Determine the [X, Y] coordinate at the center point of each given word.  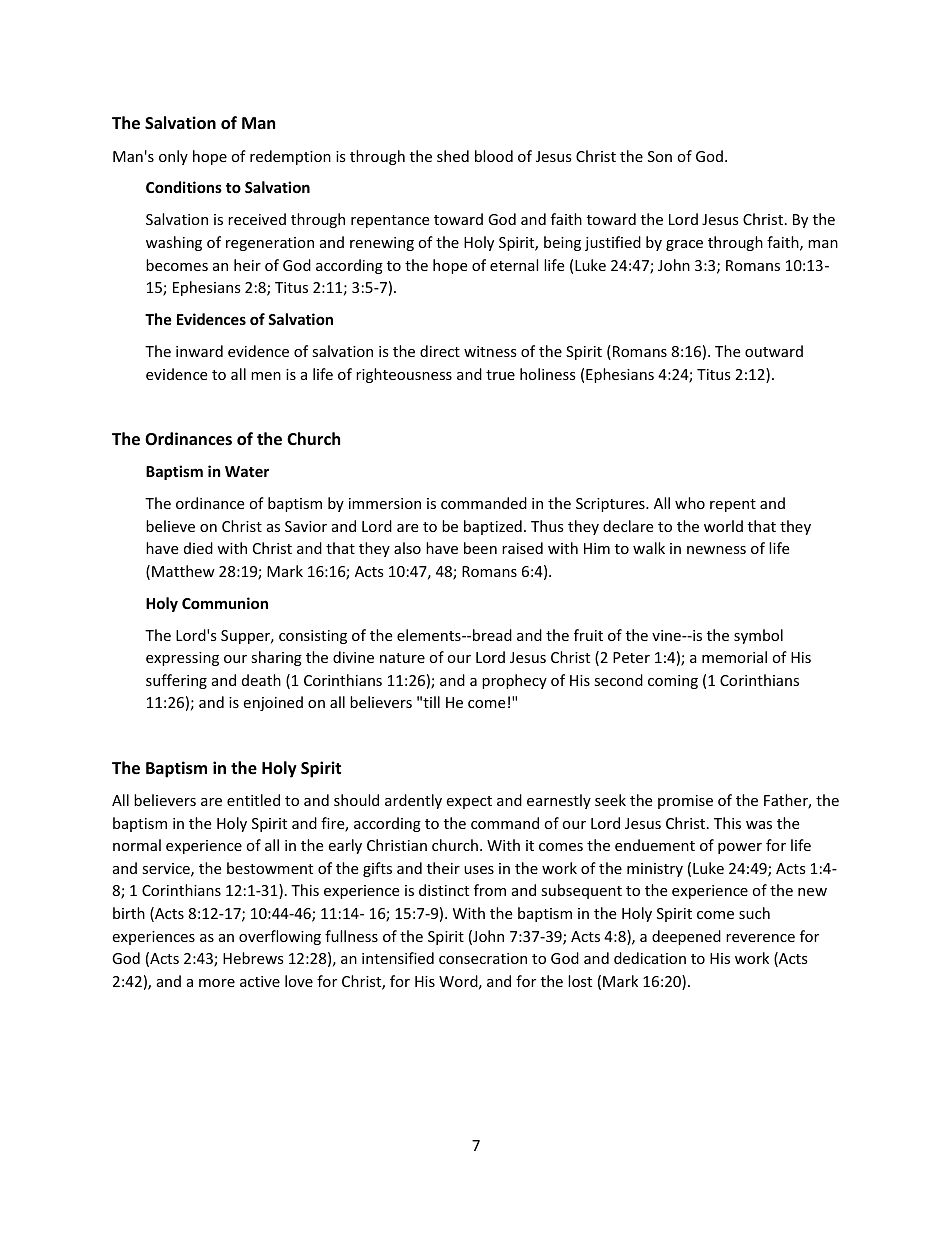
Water [247, 471]
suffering [176, 681]
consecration [483, 958]
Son [660, 156]
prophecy [514, 681]
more [217, 983]
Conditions [184, 187]
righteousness [404, 375]
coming [673, 682]
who [690, 503]
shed [453, 156]
